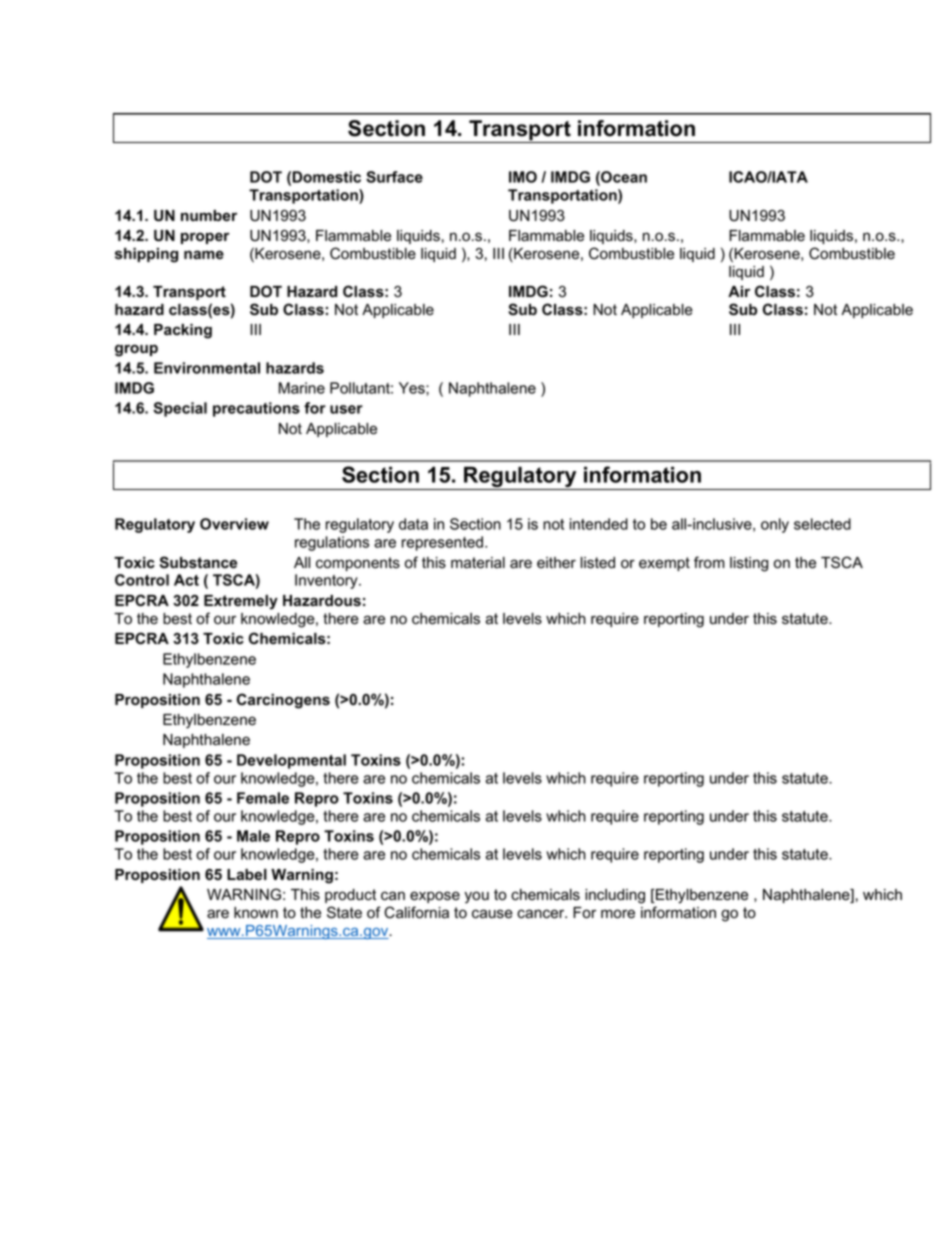 The width and height of the document is (952, 1233). I want to click on from, so click(709, 562).
